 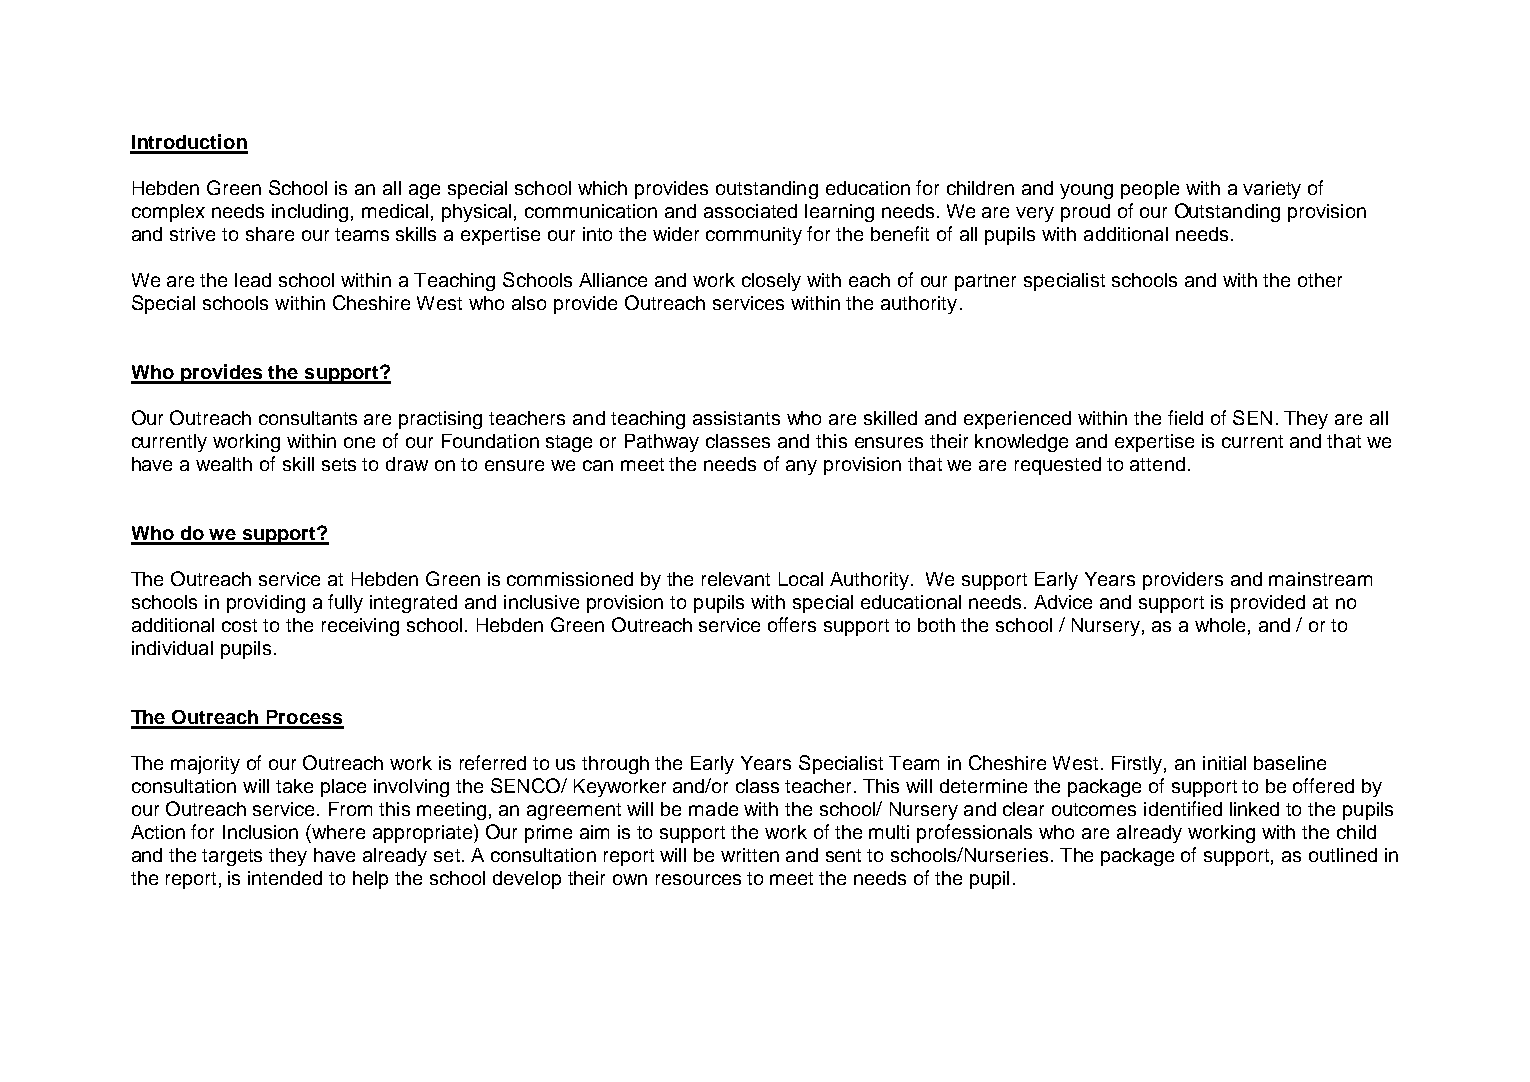 What do you see at coordinates (750, 211) in the screenshot?
I see `associated` at bounding box center [750, 211].
